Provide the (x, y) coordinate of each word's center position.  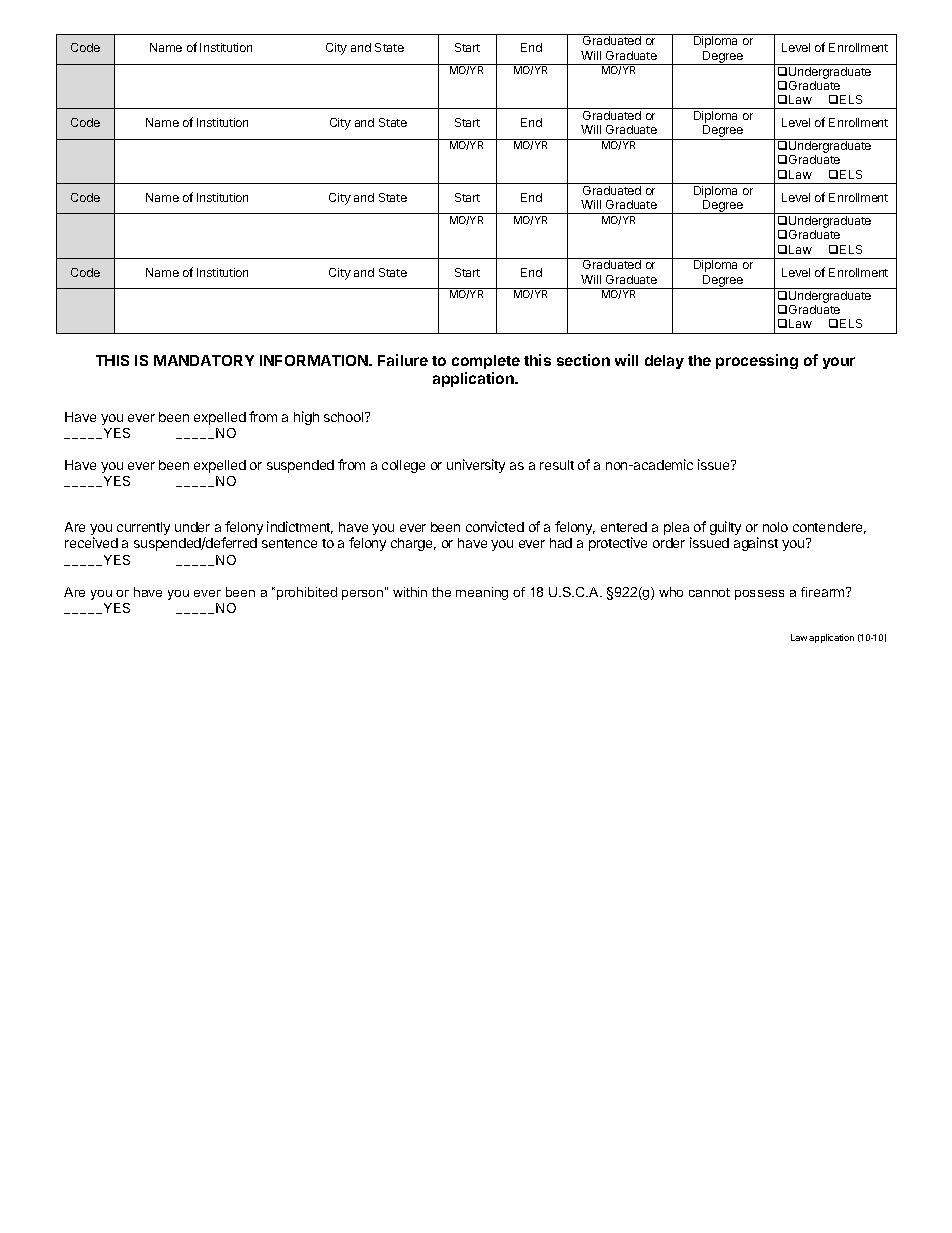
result (557, 465)
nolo (775, 527)
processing (757, 361)
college (403, 466)
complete (486, 362)
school (345, 417)
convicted (495, 526)
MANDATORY (204, 360)
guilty (725, 528)
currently (143, 528)
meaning (482, 593)
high (306, 418)
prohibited (307, 593)
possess (759, 595)
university (476, 466)
